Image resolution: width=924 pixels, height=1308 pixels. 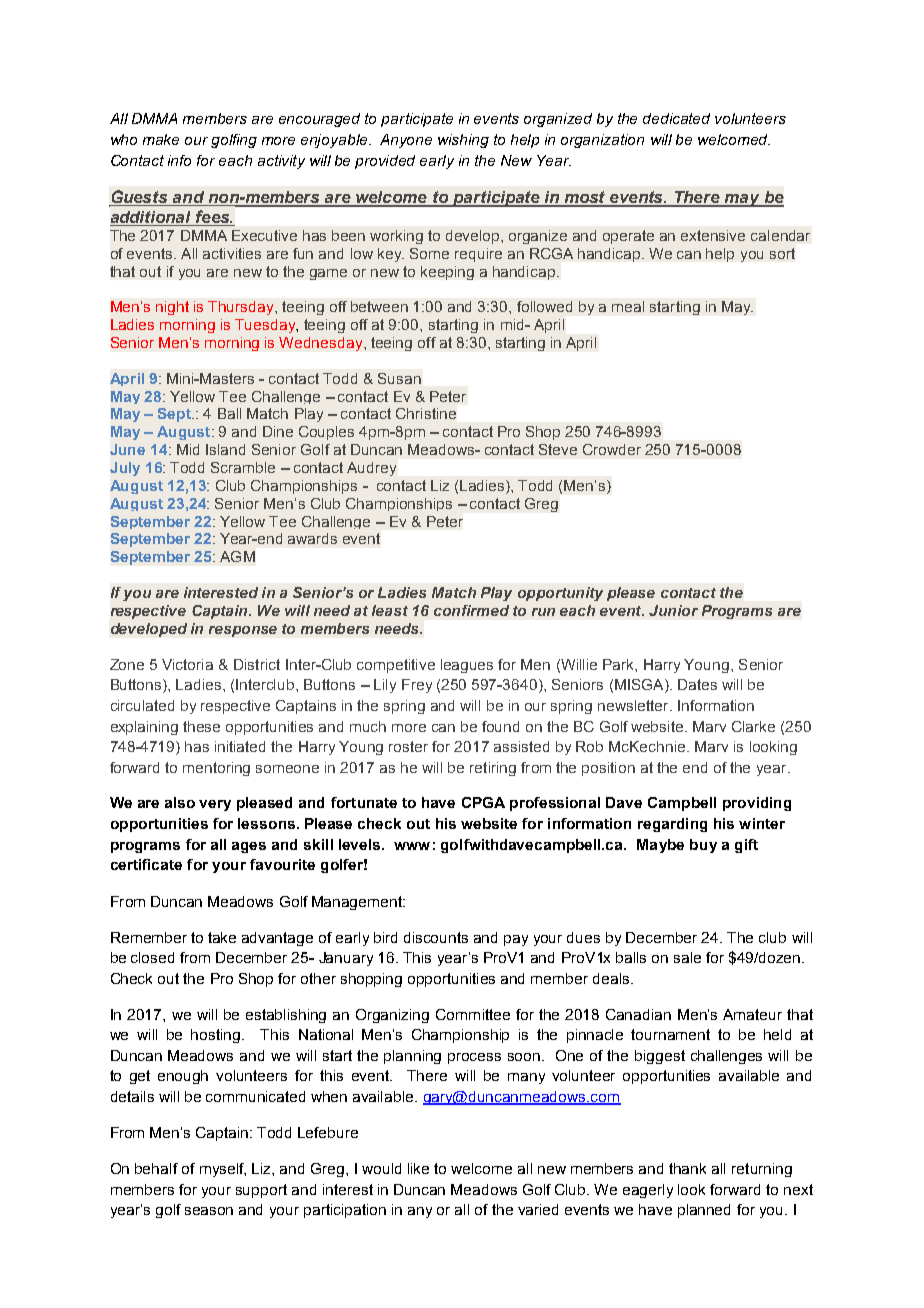 I want to click on like, so click(x=418, y=1168).
